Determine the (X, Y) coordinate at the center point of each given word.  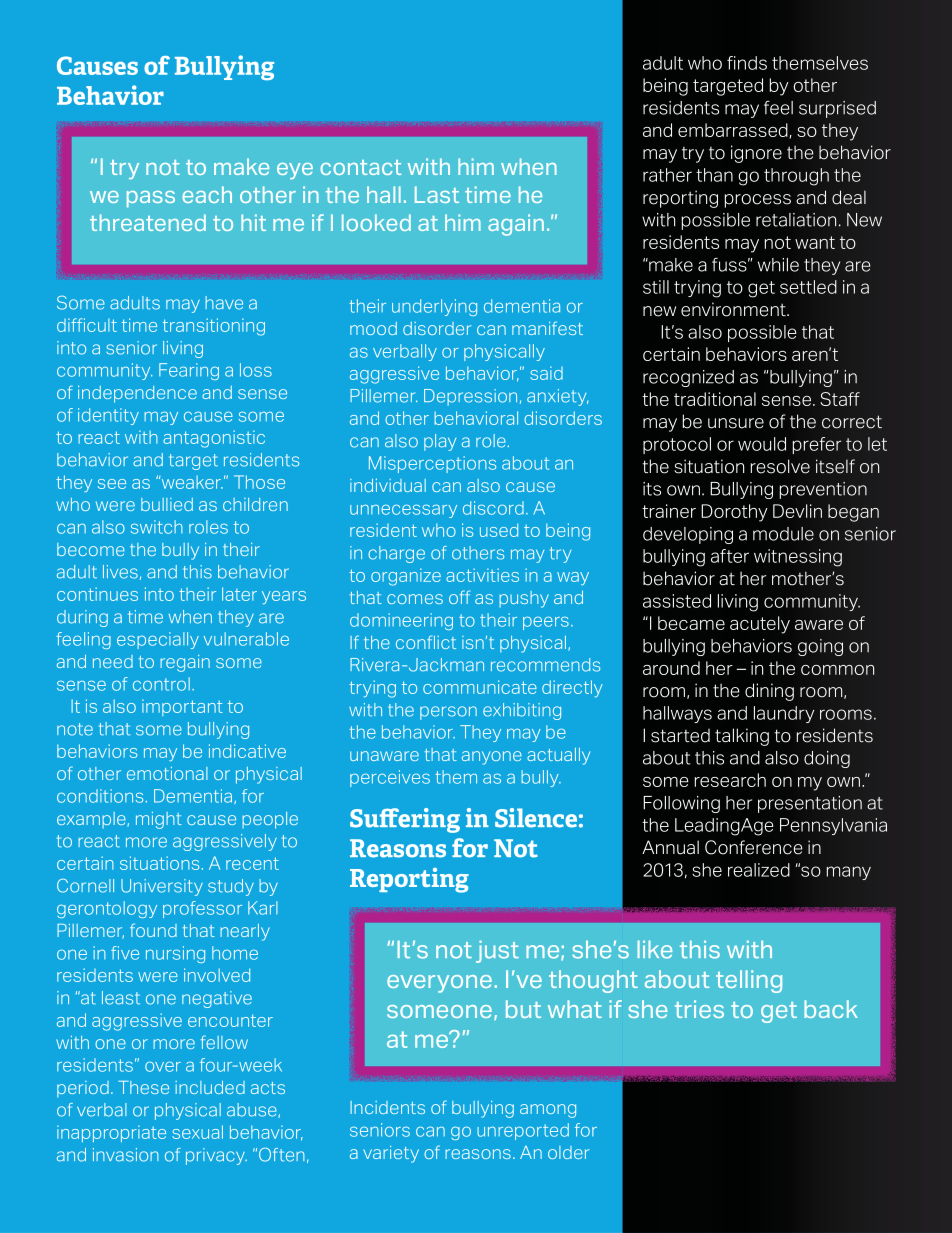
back (831, 1009)
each (207, 194)
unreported (523, 1131)
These (143, 1087)
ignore (756, 154)
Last (437, 194)
